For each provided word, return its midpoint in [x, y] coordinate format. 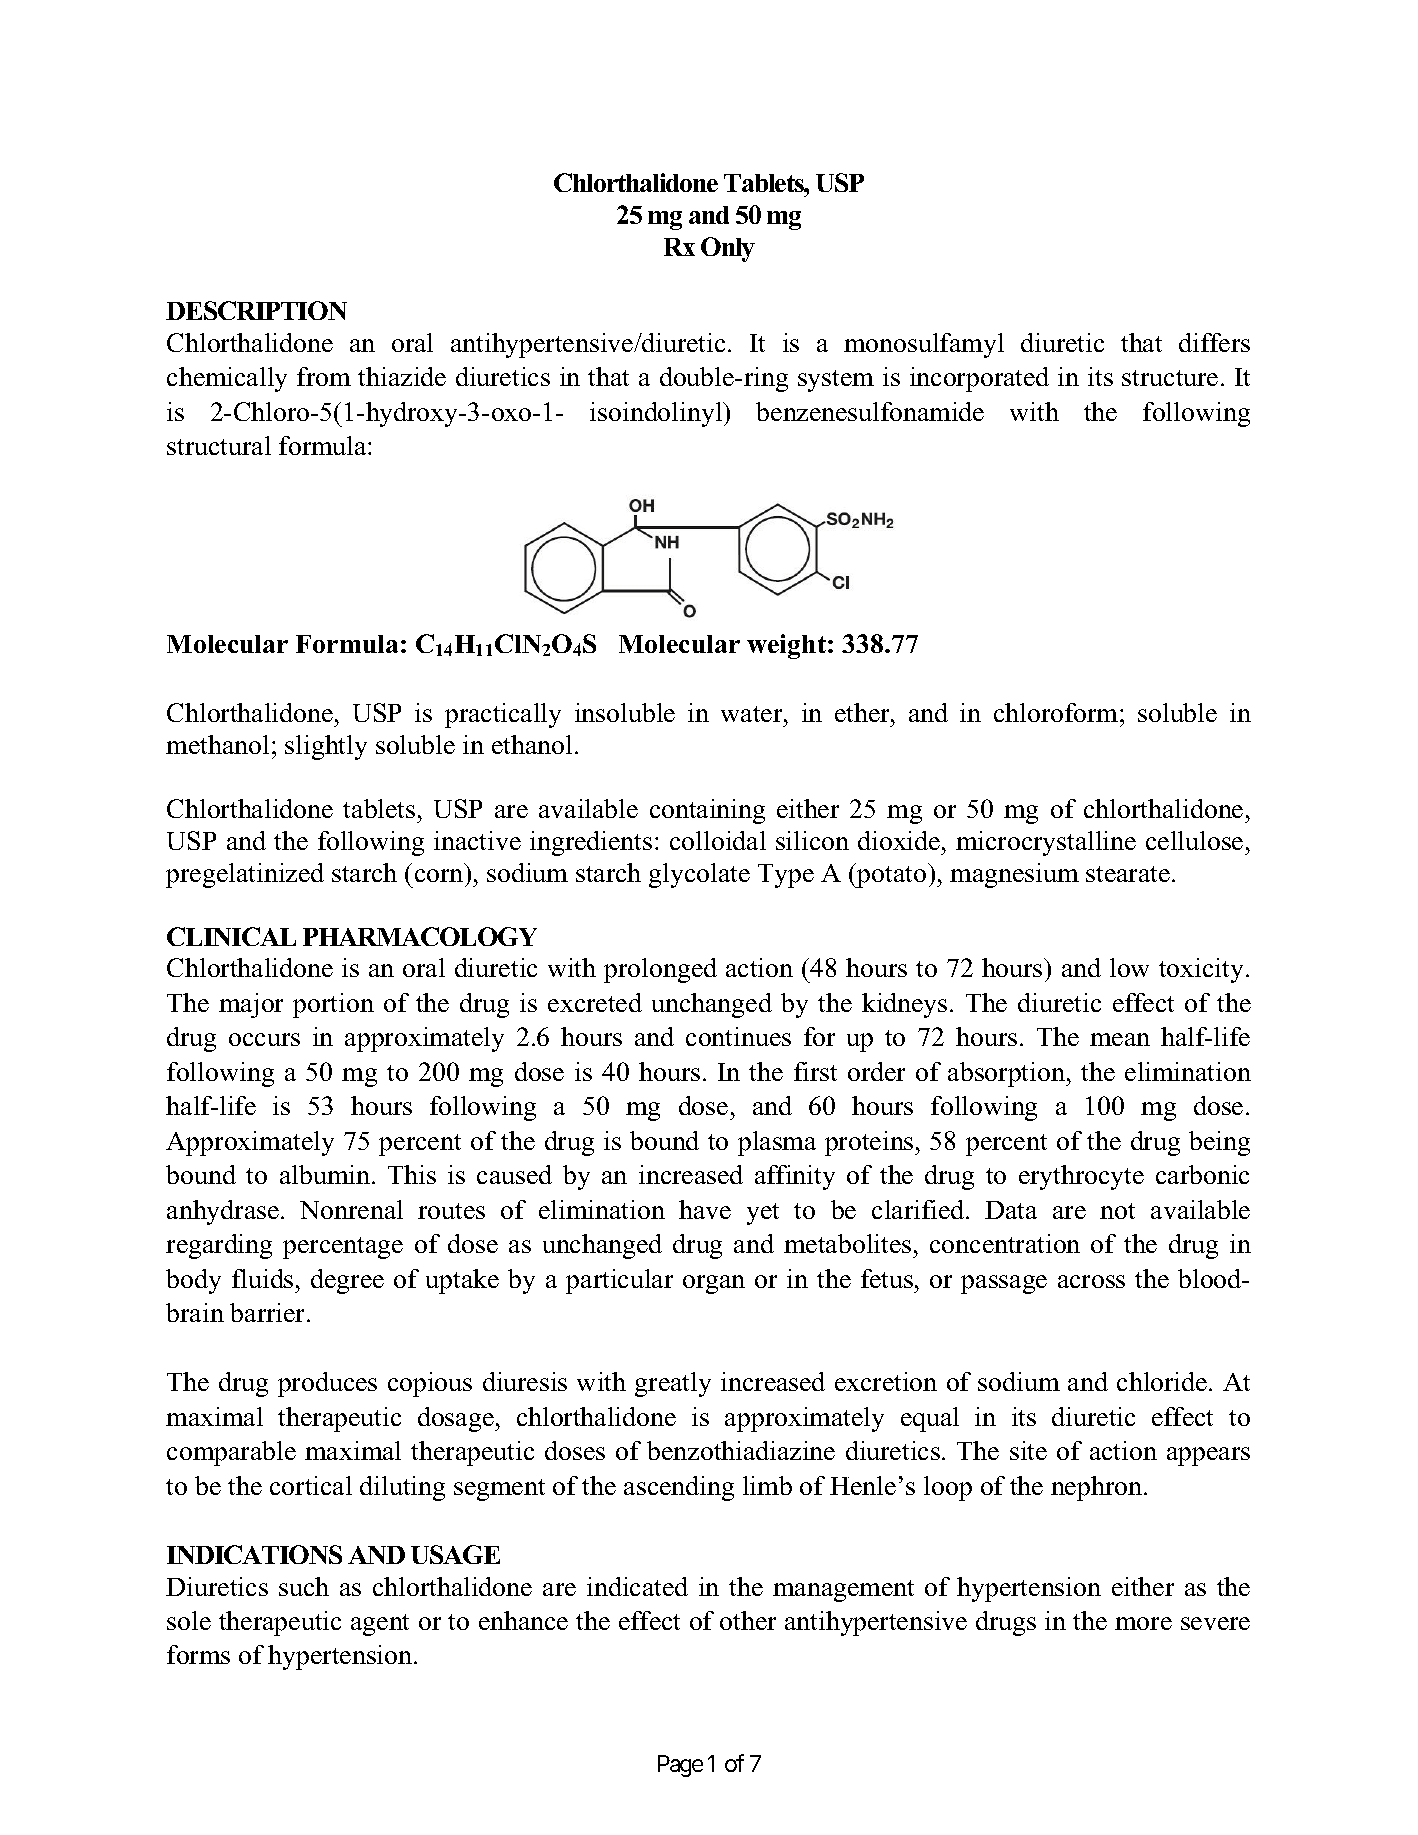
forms [198, 1654]
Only [728, 249]
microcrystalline [1046, 843]
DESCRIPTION [256, 310]
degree [347, 1281]
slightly [326, 747]
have [705, 1209]
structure [1170, 378]
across [1091, 1281]
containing [707, 811]
